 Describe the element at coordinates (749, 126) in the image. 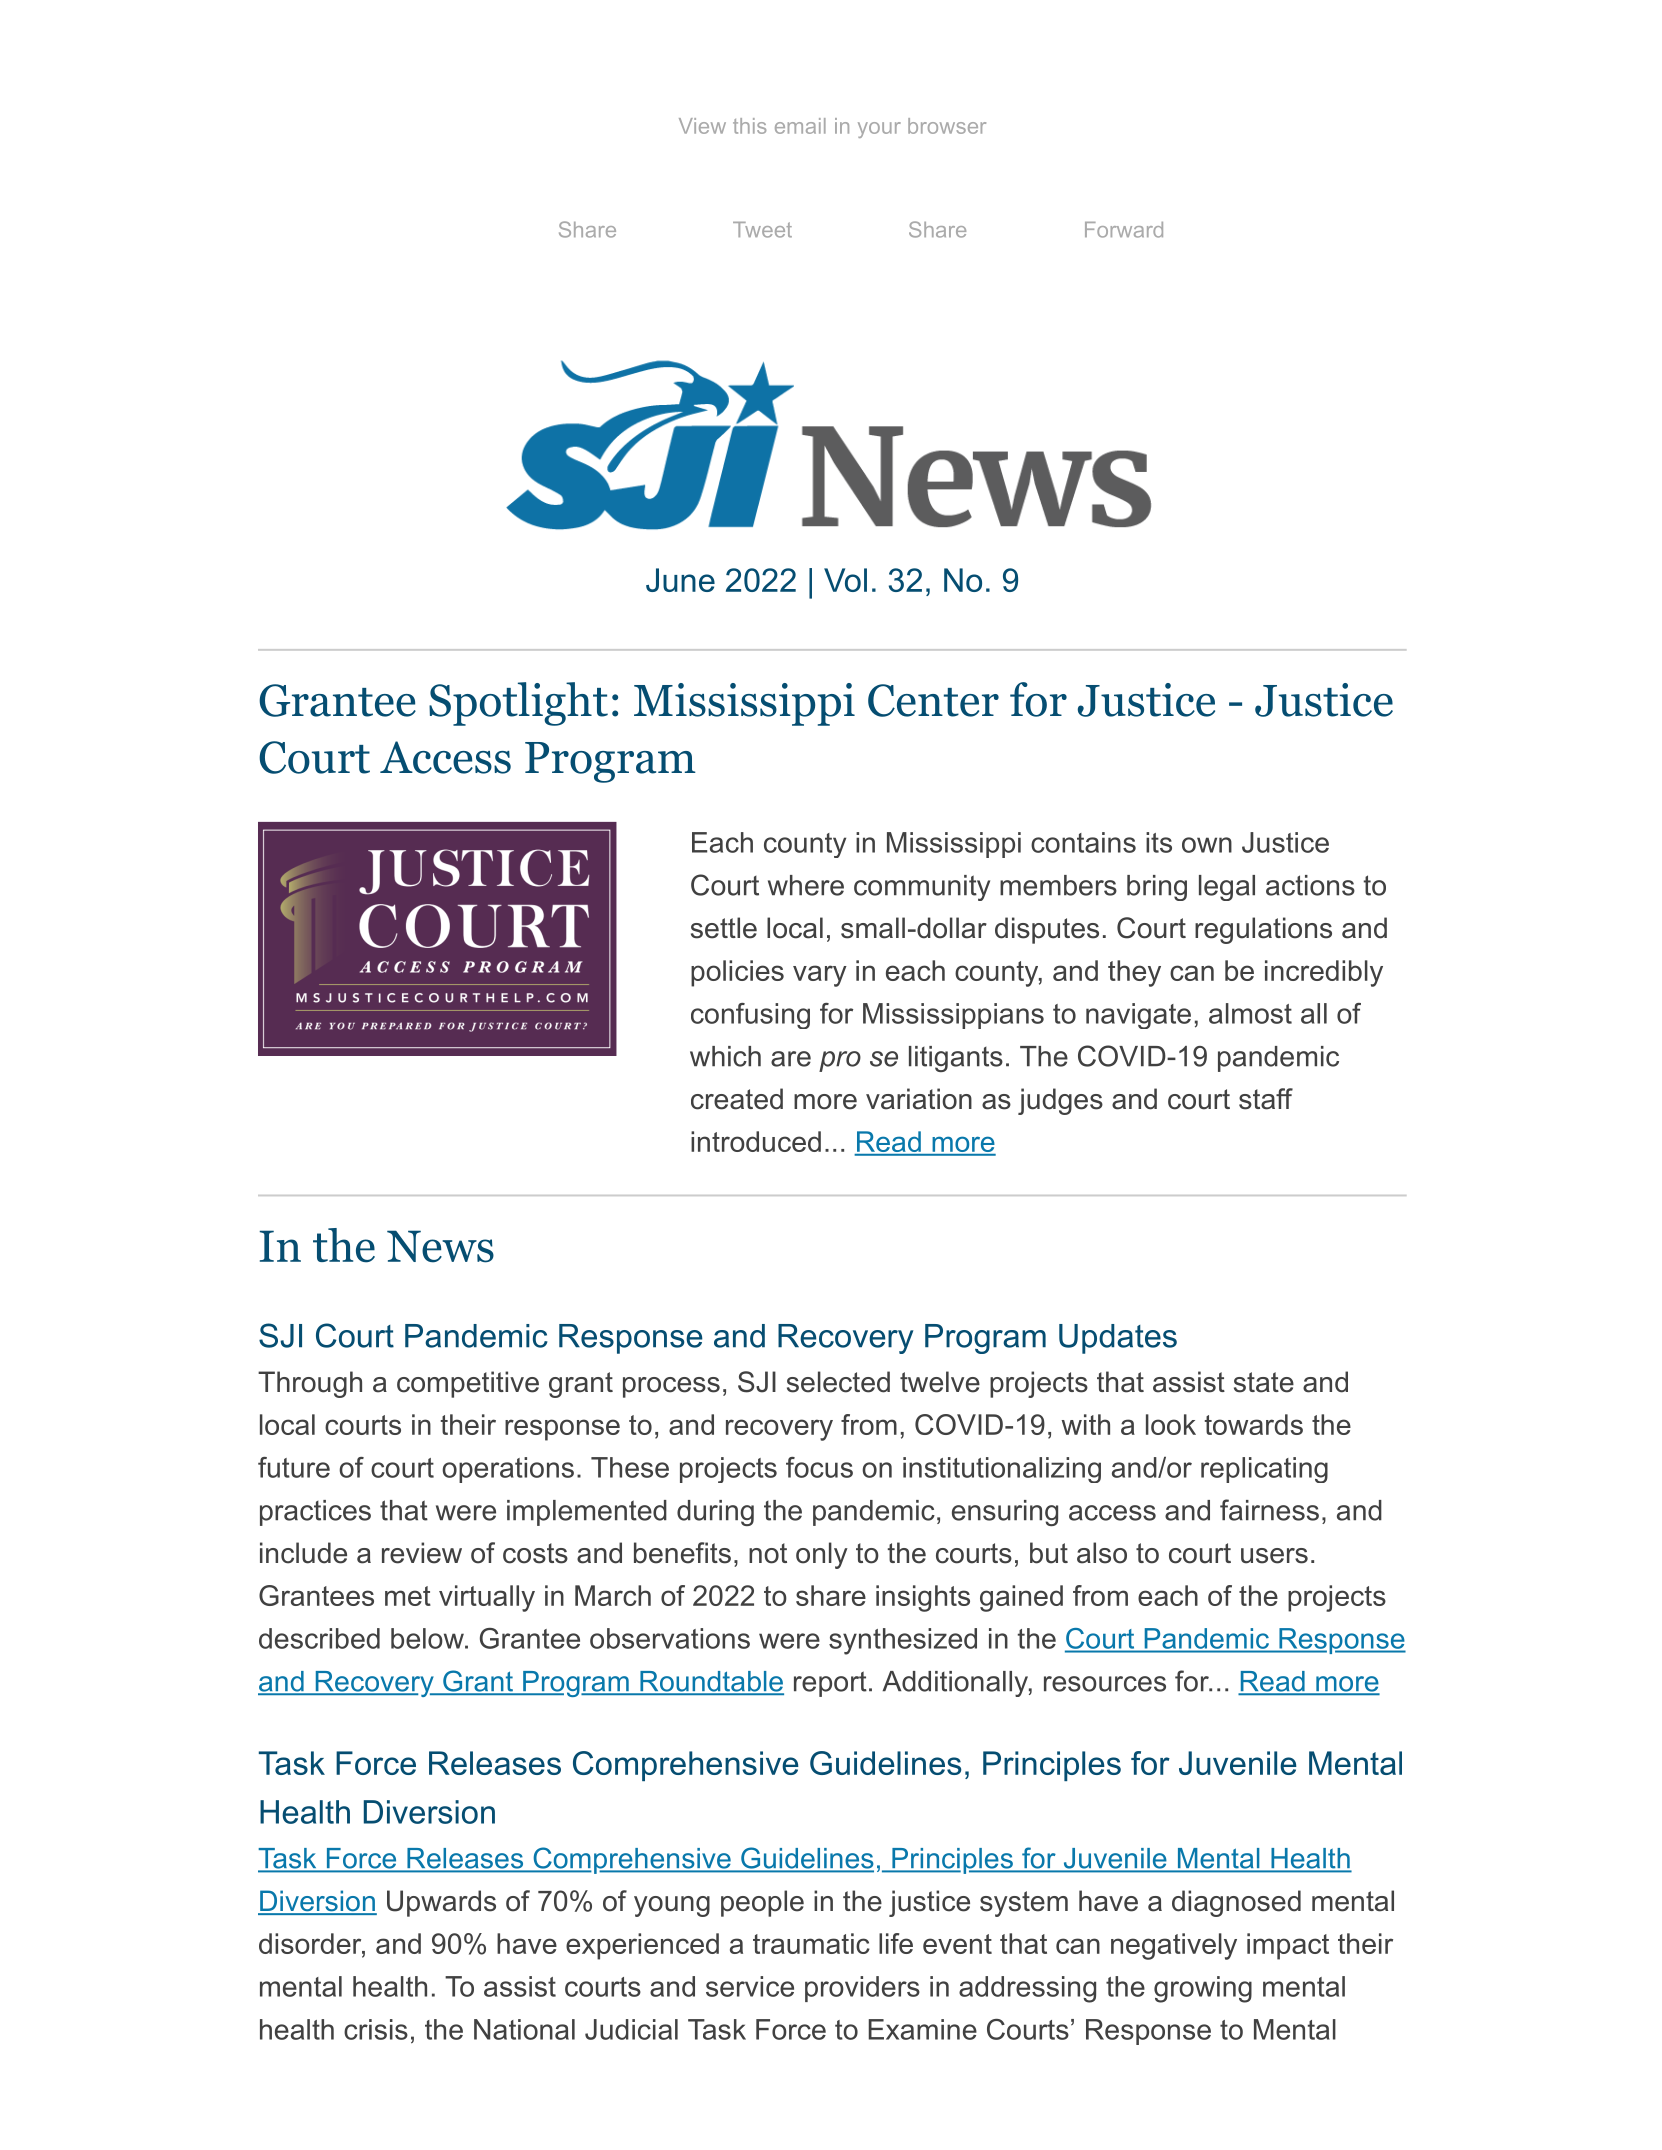

I see `this` at that location.
